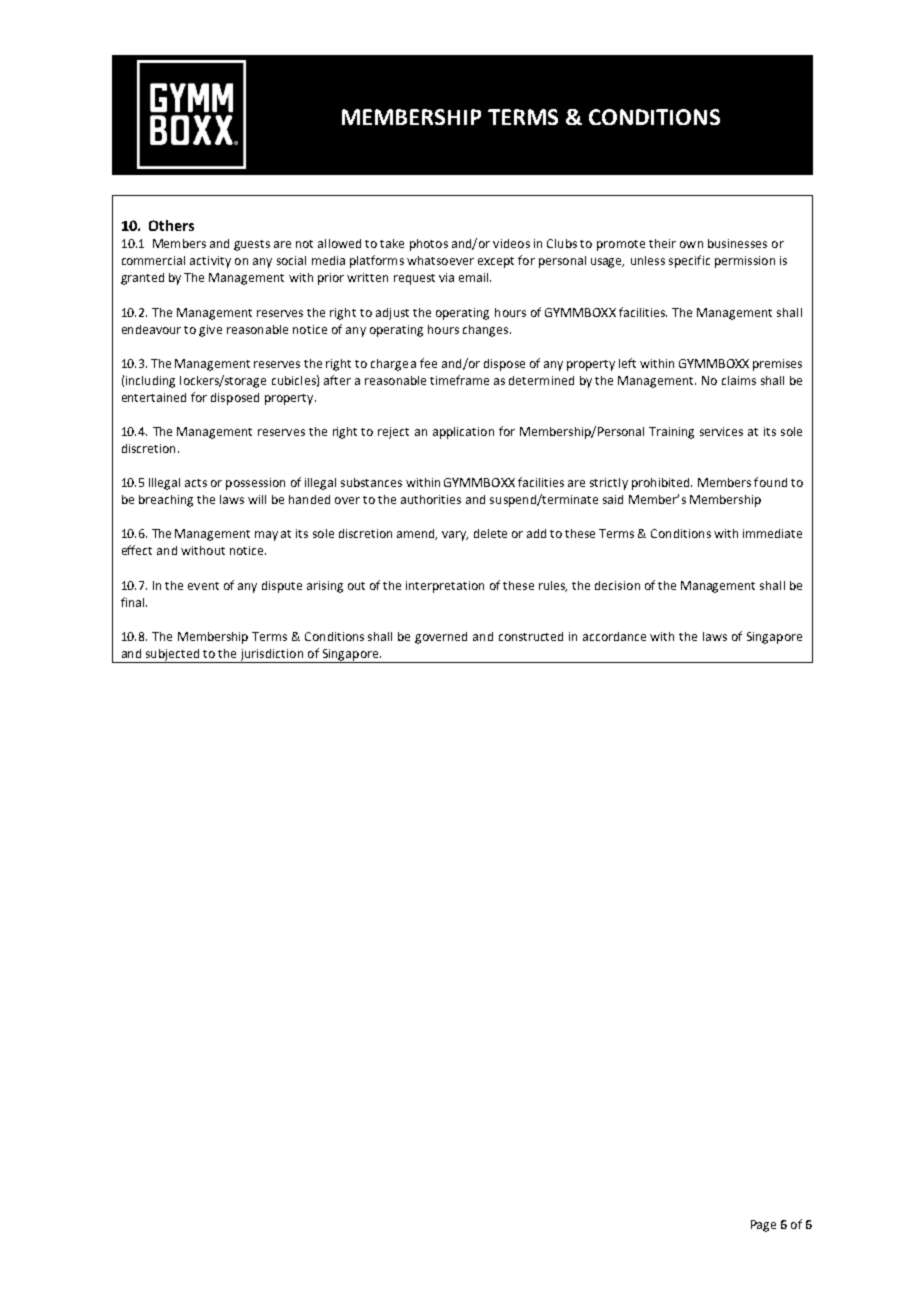  I want to click on whatsoever, so click(440, 260).
